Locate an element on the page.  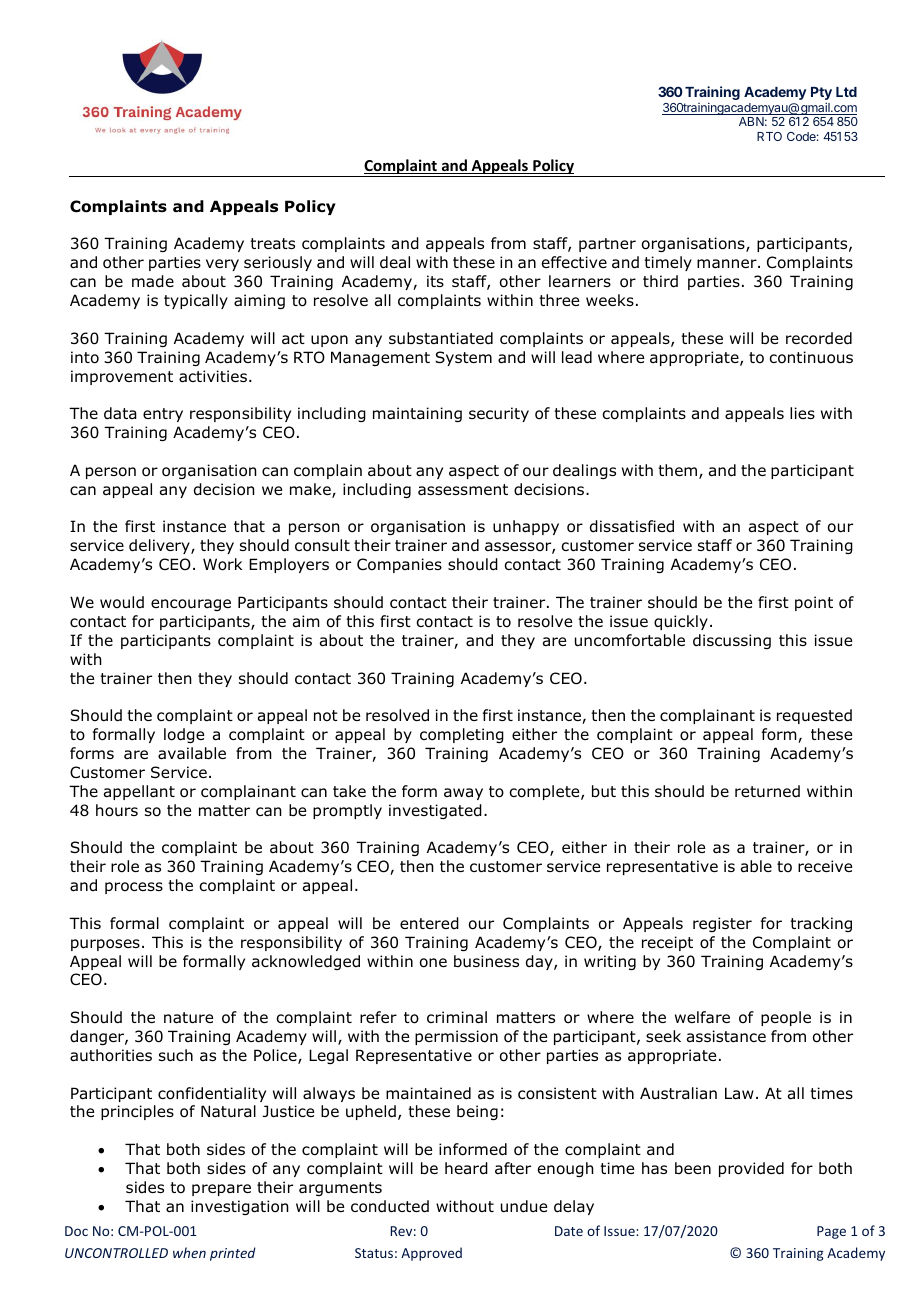
lies is located at coordinates (802, 413).
